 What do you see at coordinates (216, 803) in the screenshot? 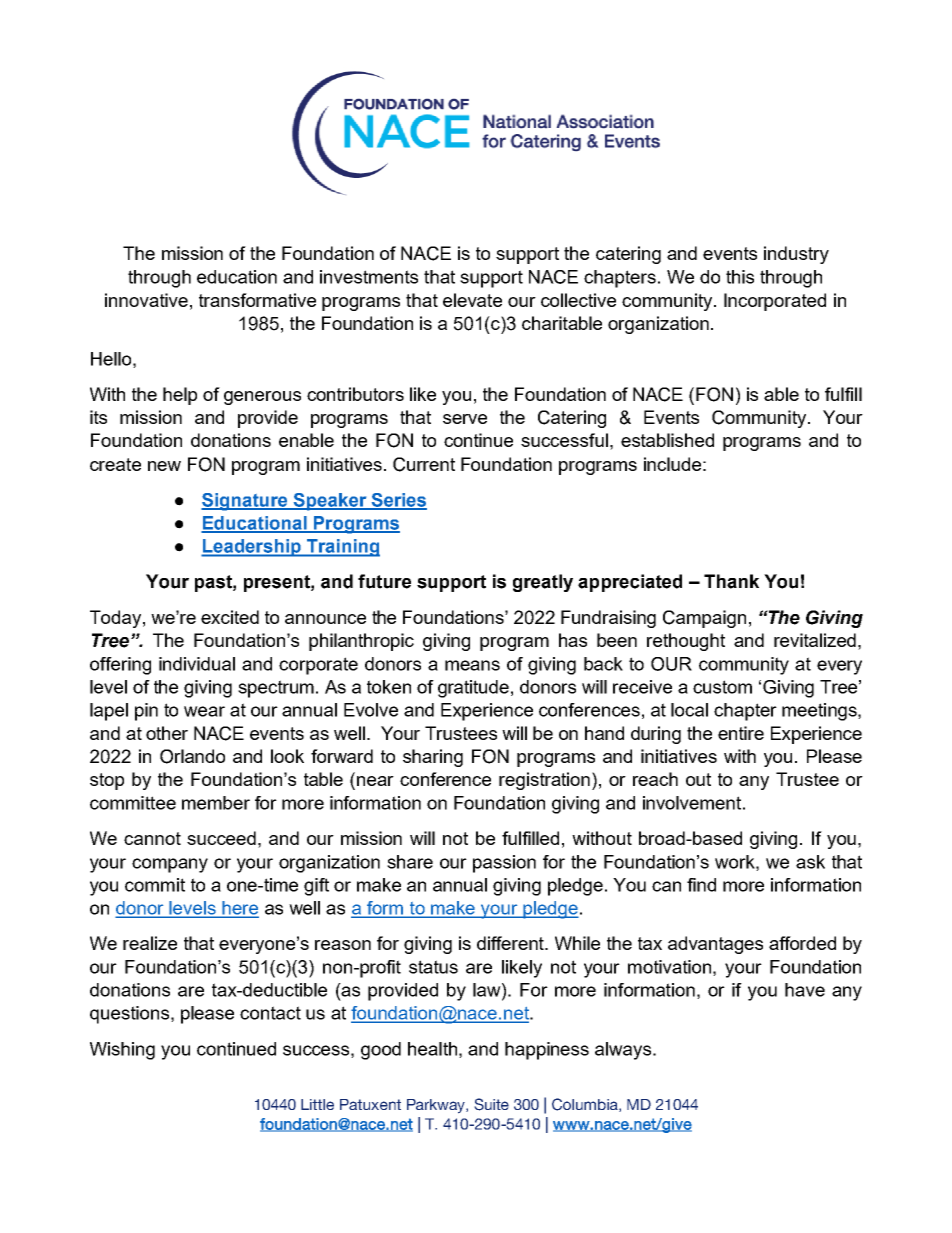
I see `member` at bounding box center [216, 803].
